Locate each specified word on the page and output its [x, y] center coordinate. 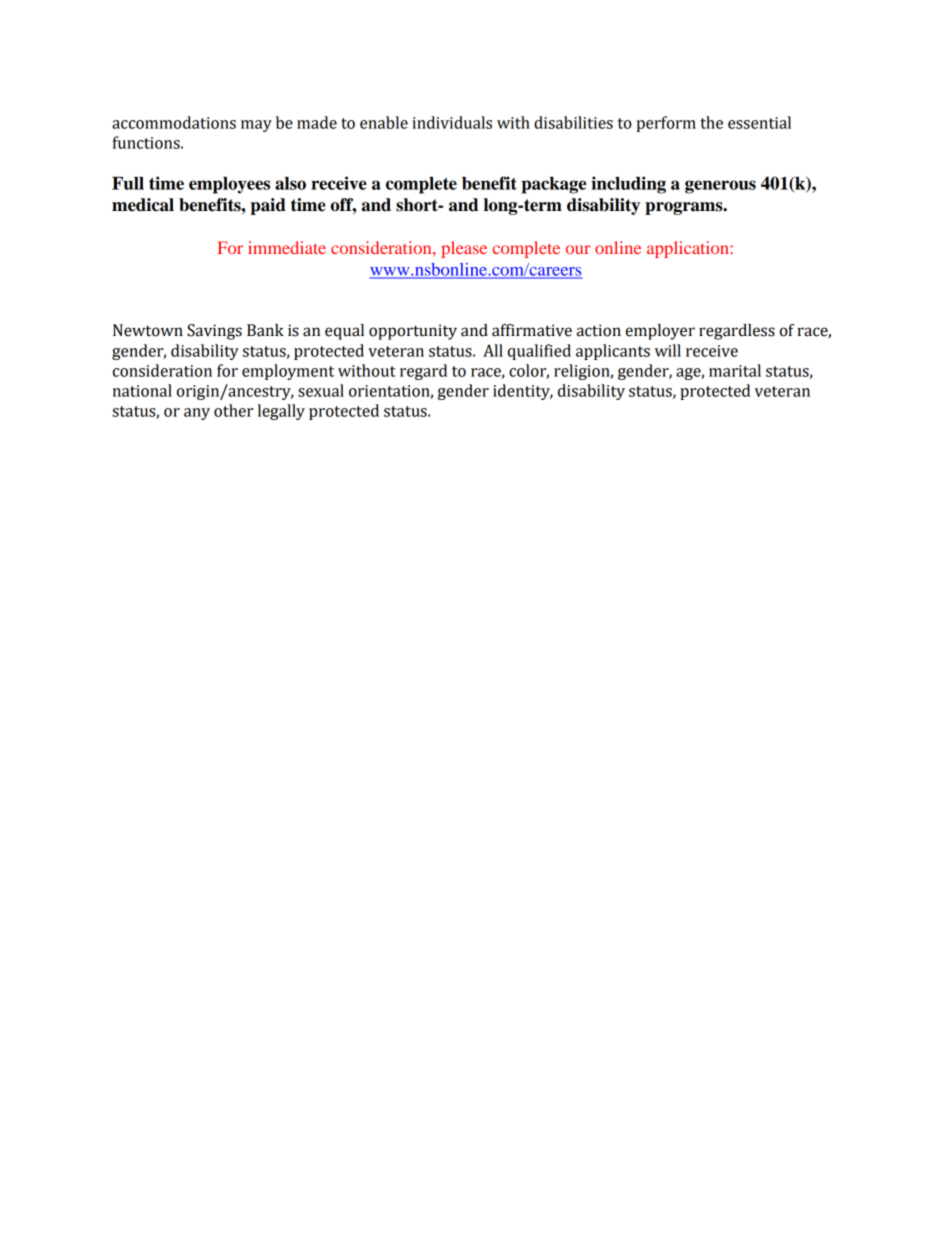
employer [660, 332]
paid [268, 206]
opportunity [413, 332]
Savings [214, 332]
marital [735, 370]
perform [666, 124]
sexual [321, 390]
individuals [452, 122]
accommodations [174, 122]
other [233, 410]
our [578, 249]
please [464, 249]
